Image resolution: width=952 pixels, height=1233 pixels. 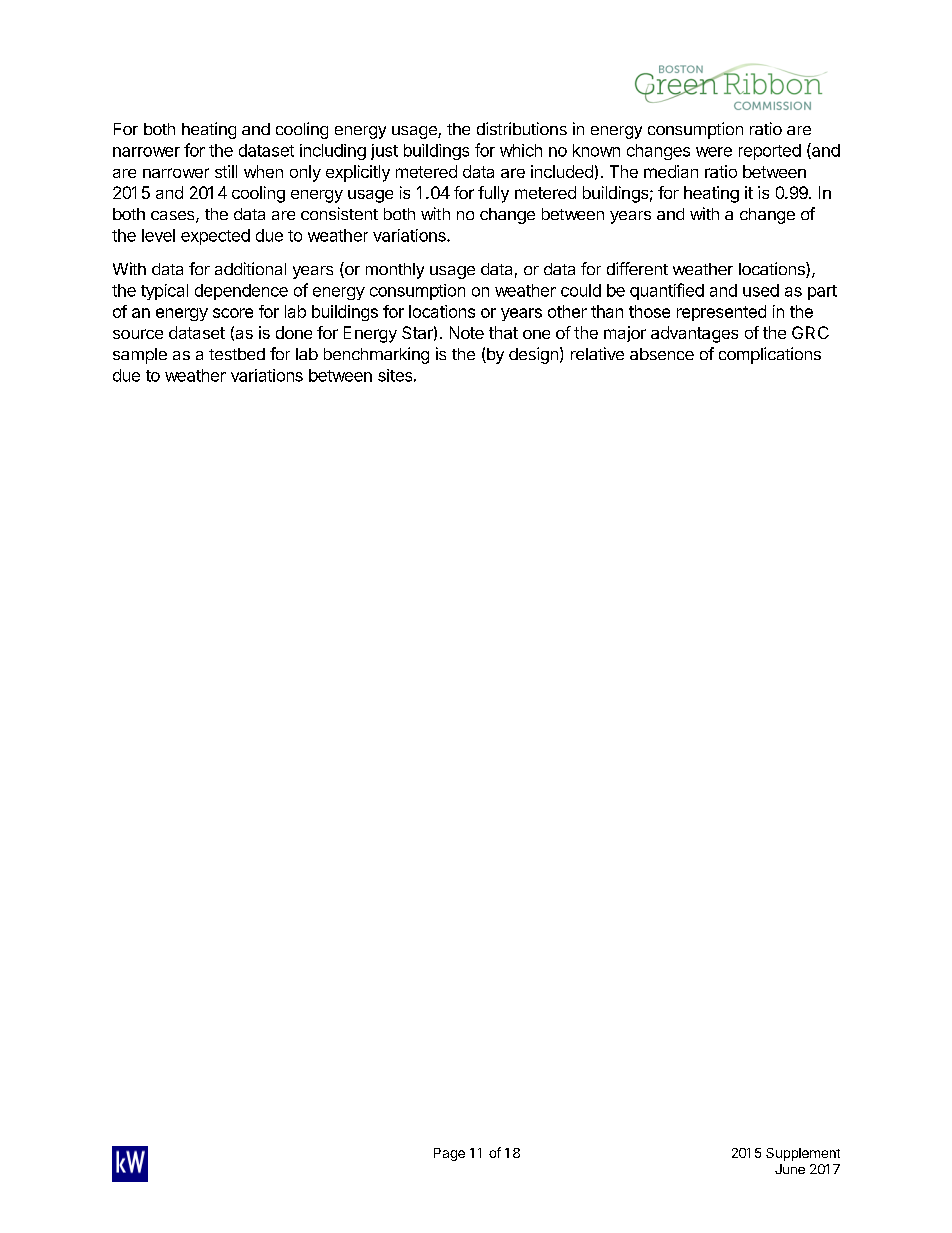 What do you see at coordinates (714, 152) in the document?
I see `were` at bounding box center [714, 152].
